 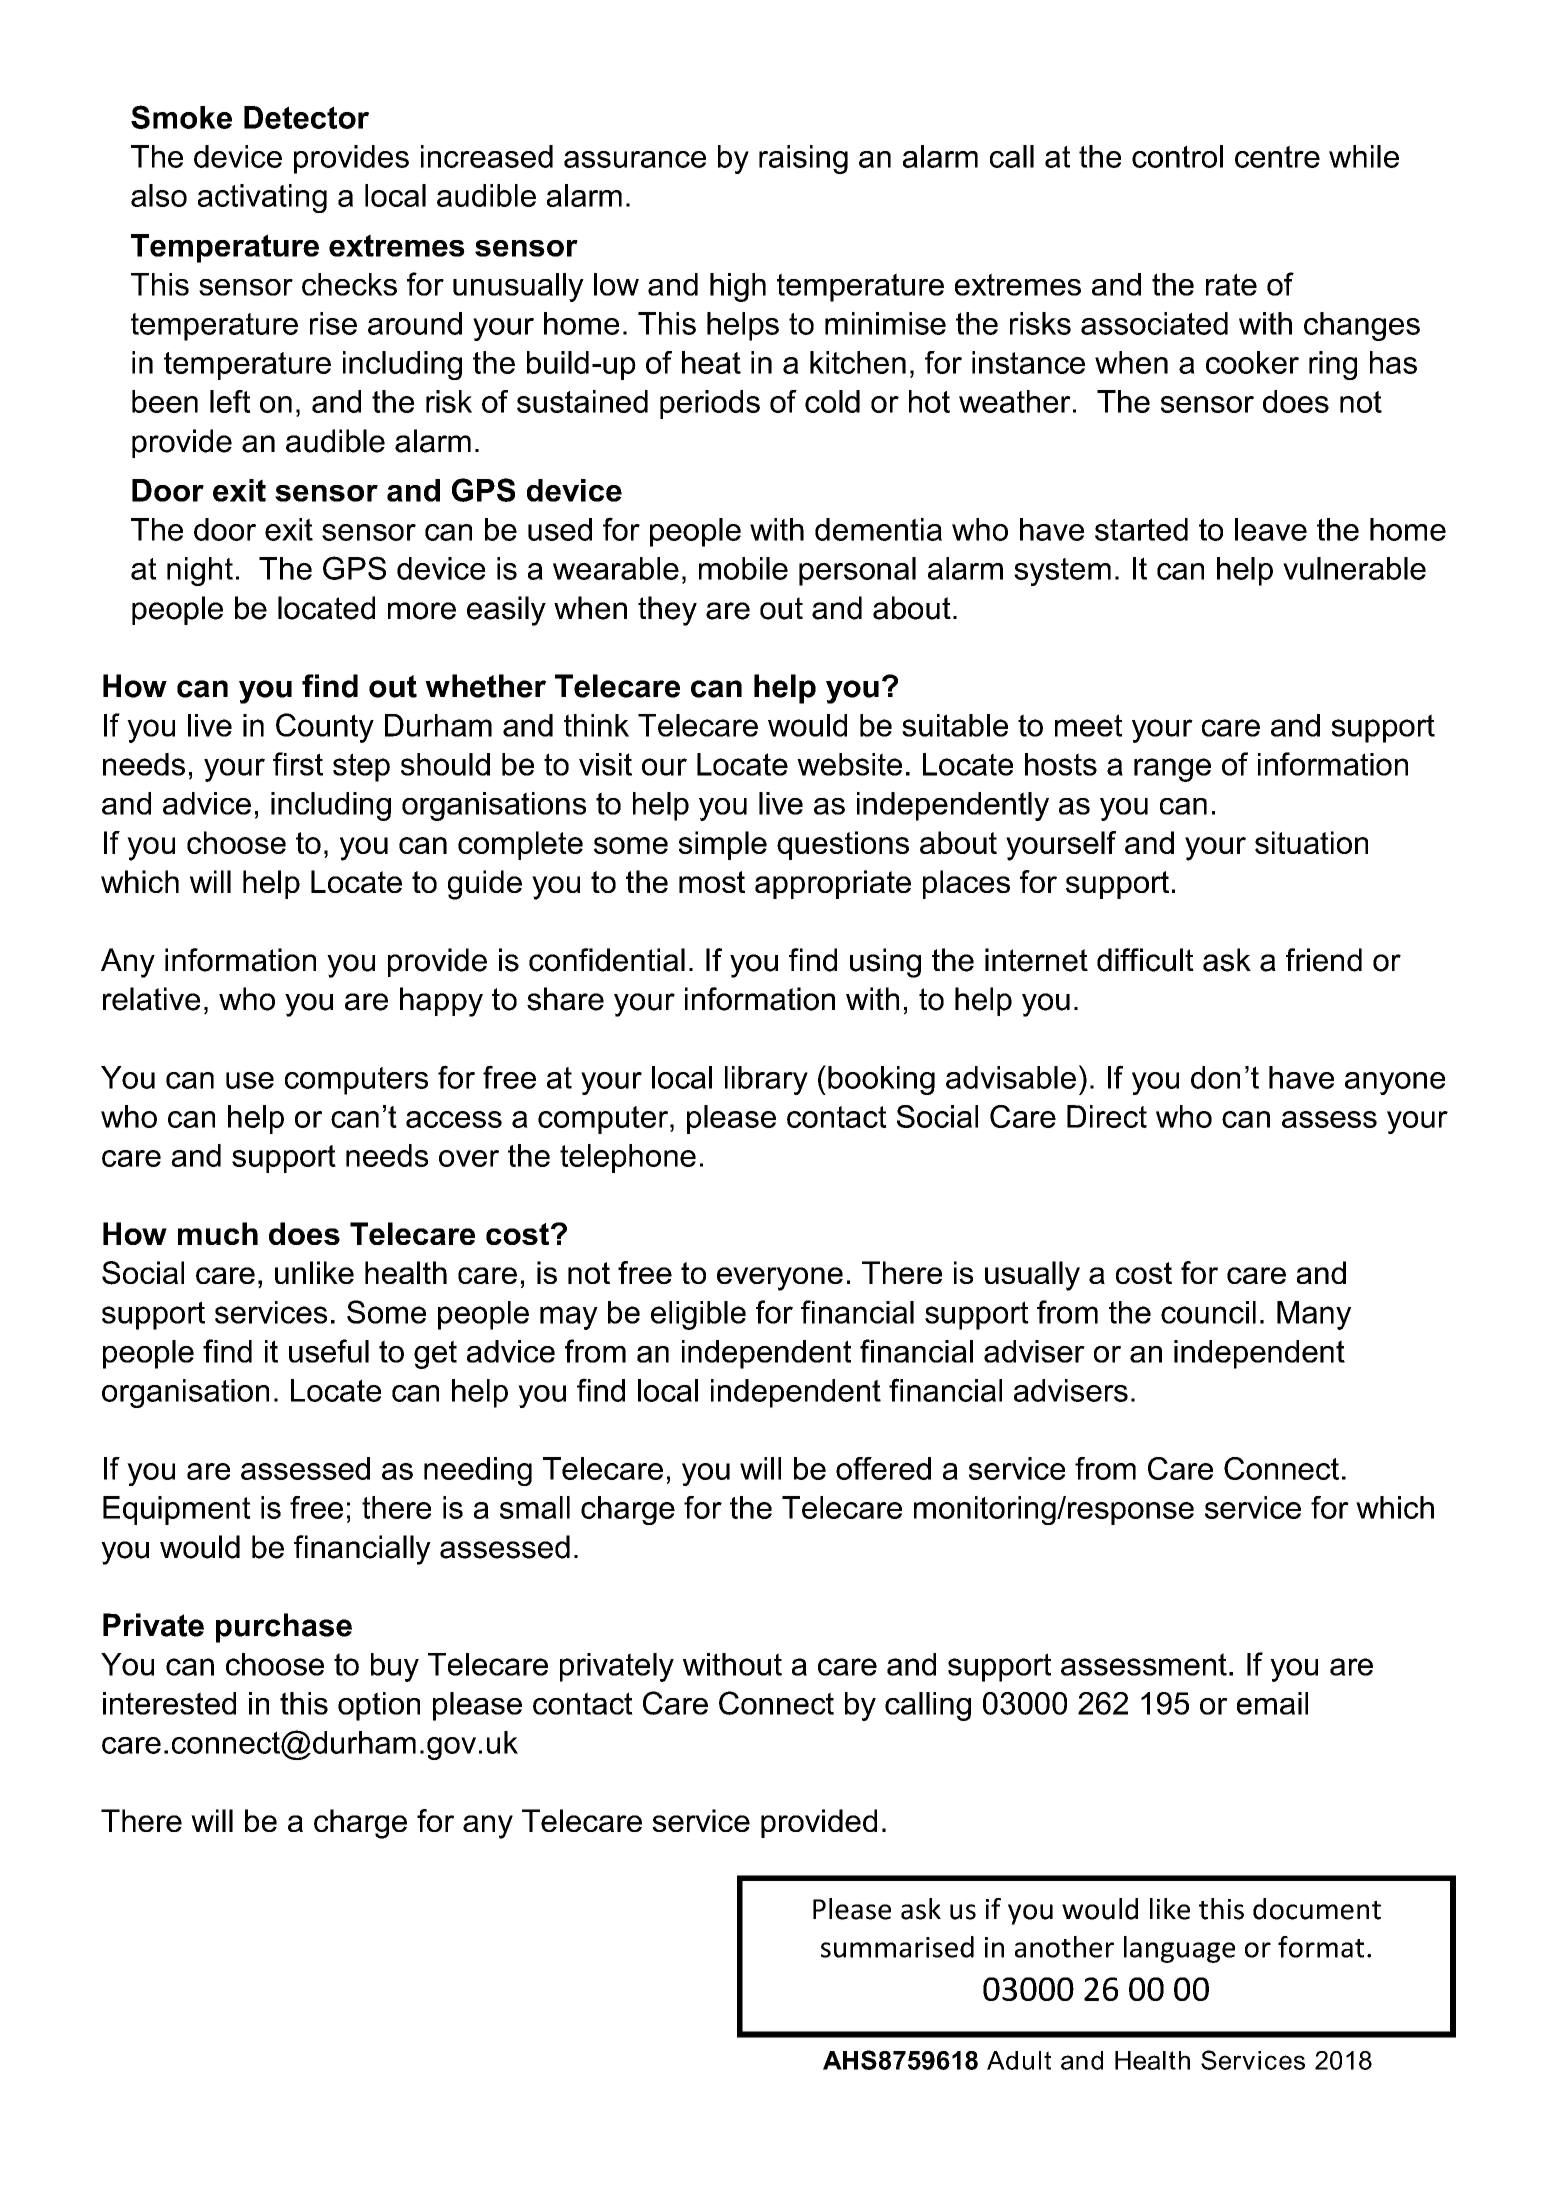 I want to click on library, so click(x=766, y=1080).
